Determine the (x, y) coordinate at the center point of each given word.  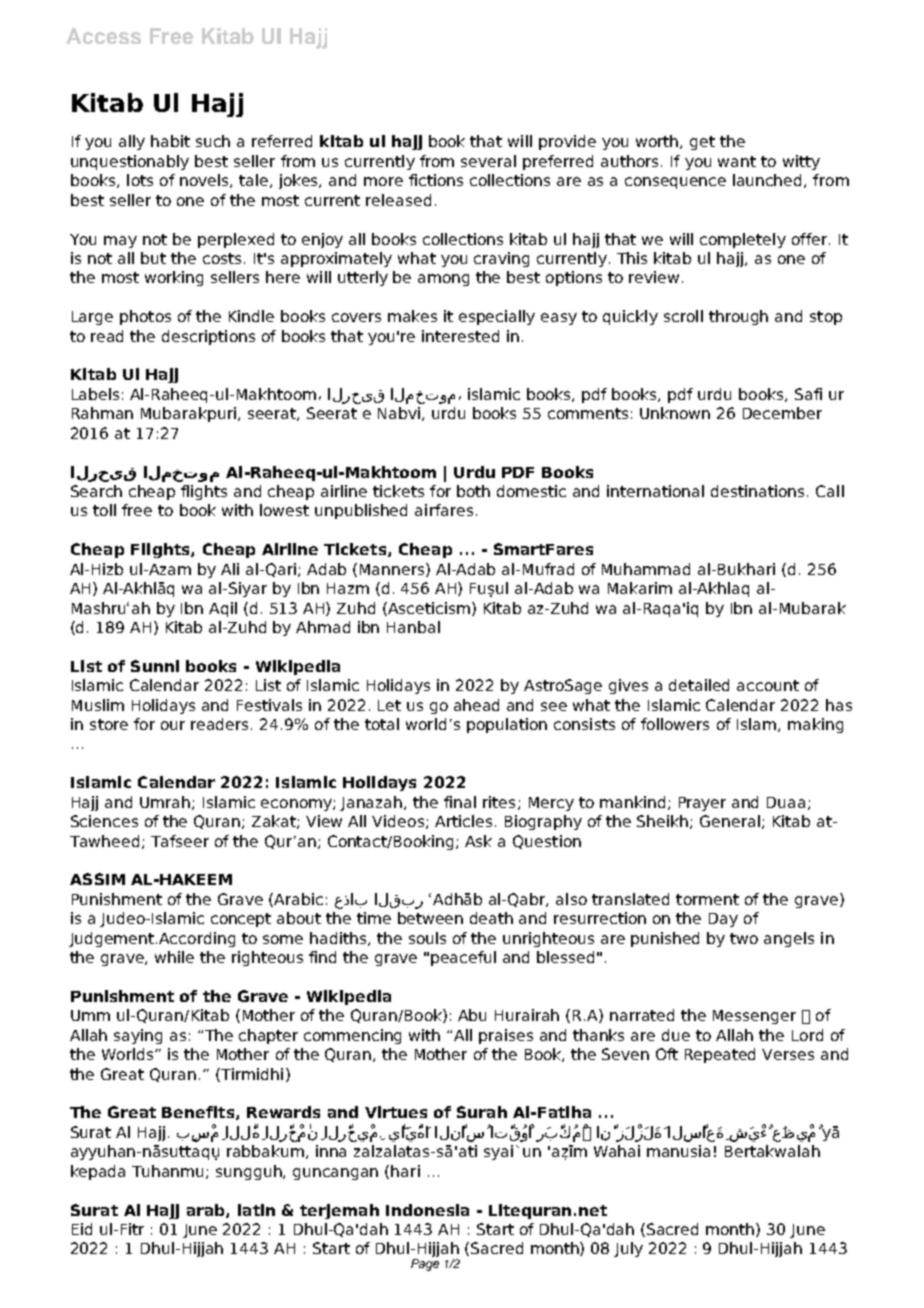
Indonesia (427, 1210)
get (702, 143)
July (628, 1249)
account (768, 685)
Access (104, 36)
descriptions (208, 337)
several (488, 161)
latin (256, 1210)
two (744, 938)
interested (460, 336)
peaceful (463, 958)
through (738, 317)
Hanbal (413, 627)
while (174, 957)
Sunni (155, 666)
